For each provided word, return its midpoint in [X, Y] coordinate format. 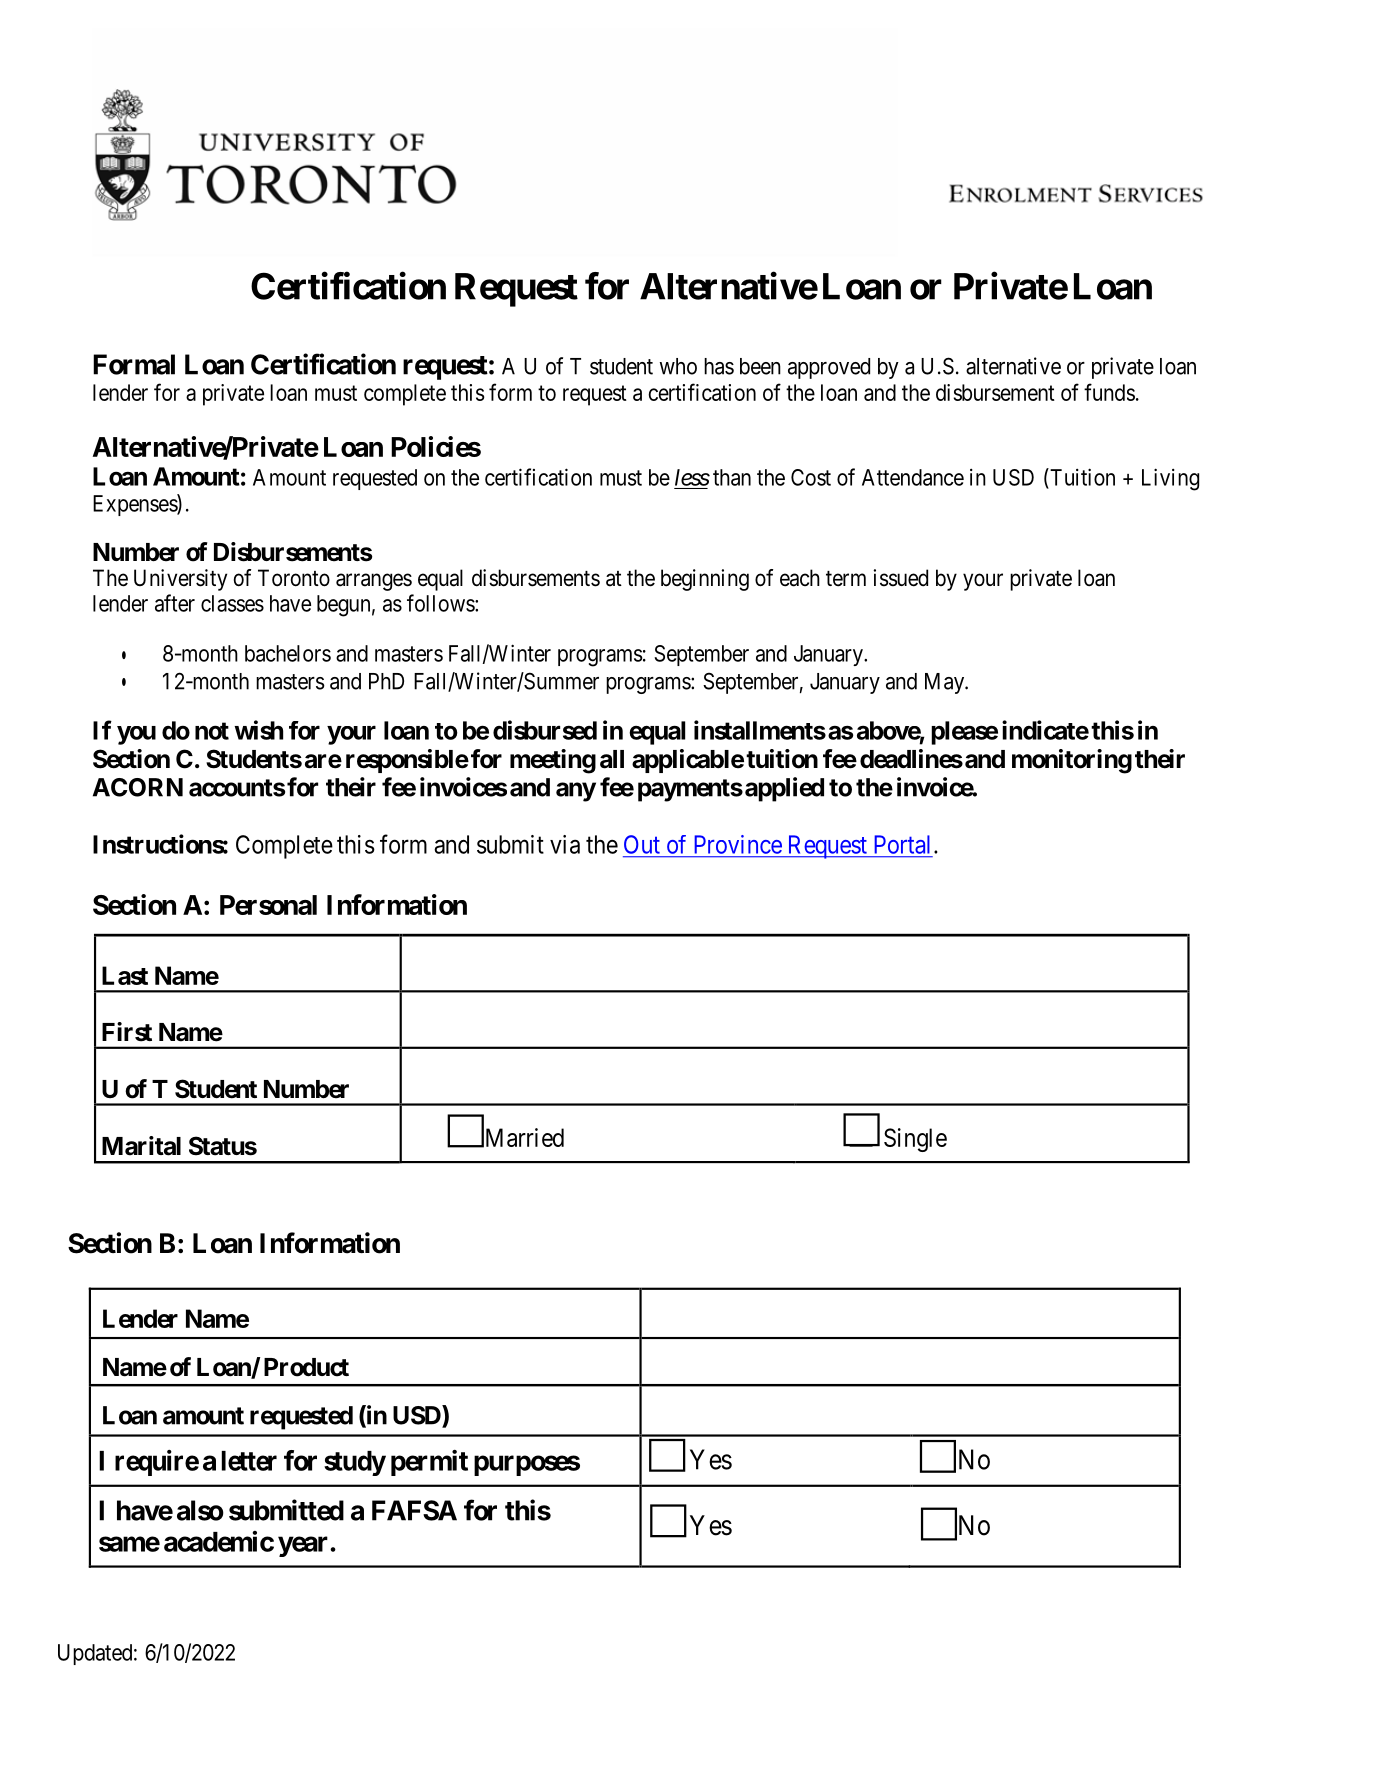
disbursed [545, 730]
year [304, 1546]
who [678, 366]
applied [784, 789]
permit [429, 1463]
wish [258, 730]
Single [915, 1140]
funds [1109, 392]
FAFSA [414, 1510]
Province [738, 844]
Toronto [294, 578]
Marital [141, 1146]
